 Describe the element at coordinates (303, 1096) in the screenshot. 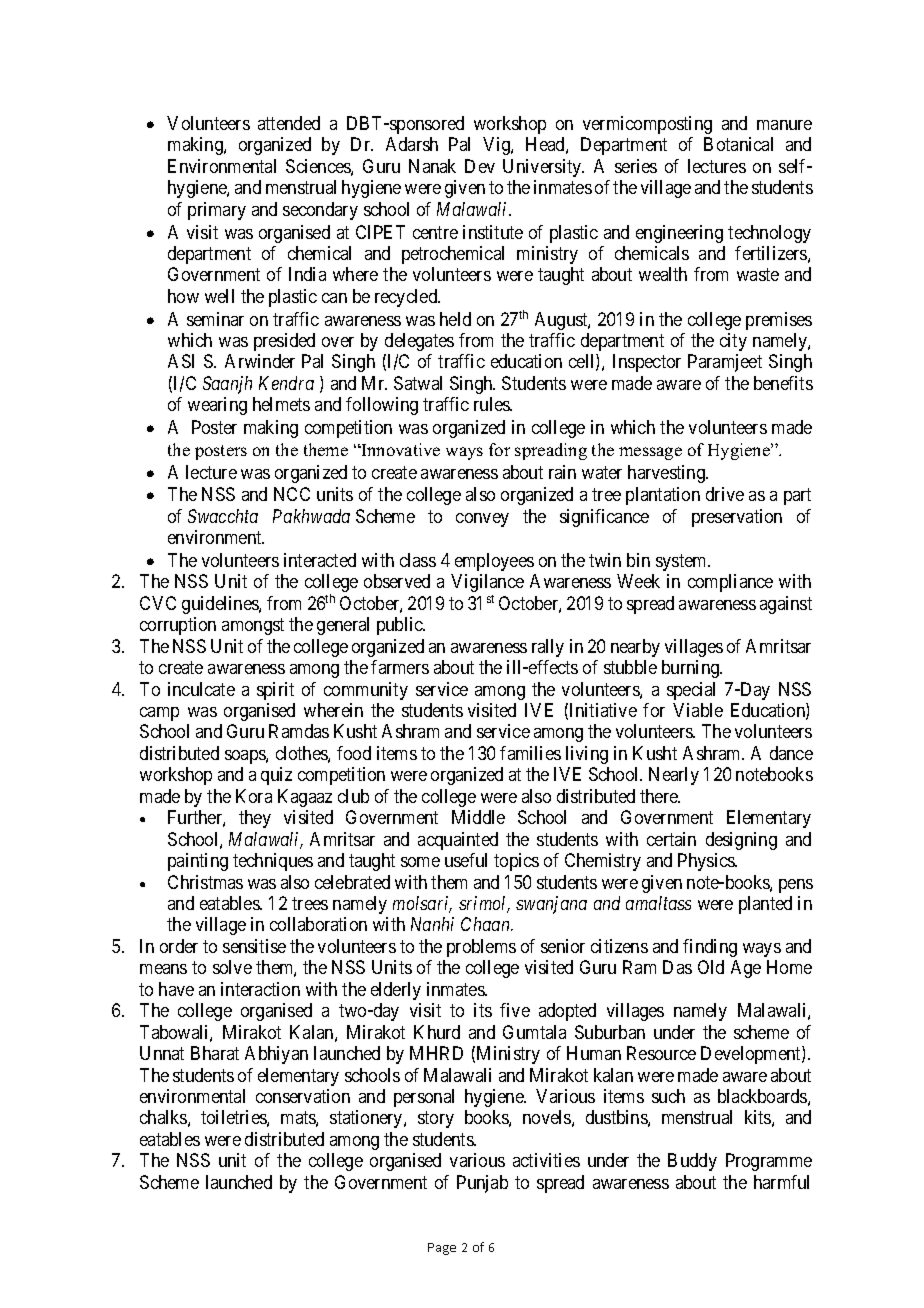

I see `conservation` at that location.
